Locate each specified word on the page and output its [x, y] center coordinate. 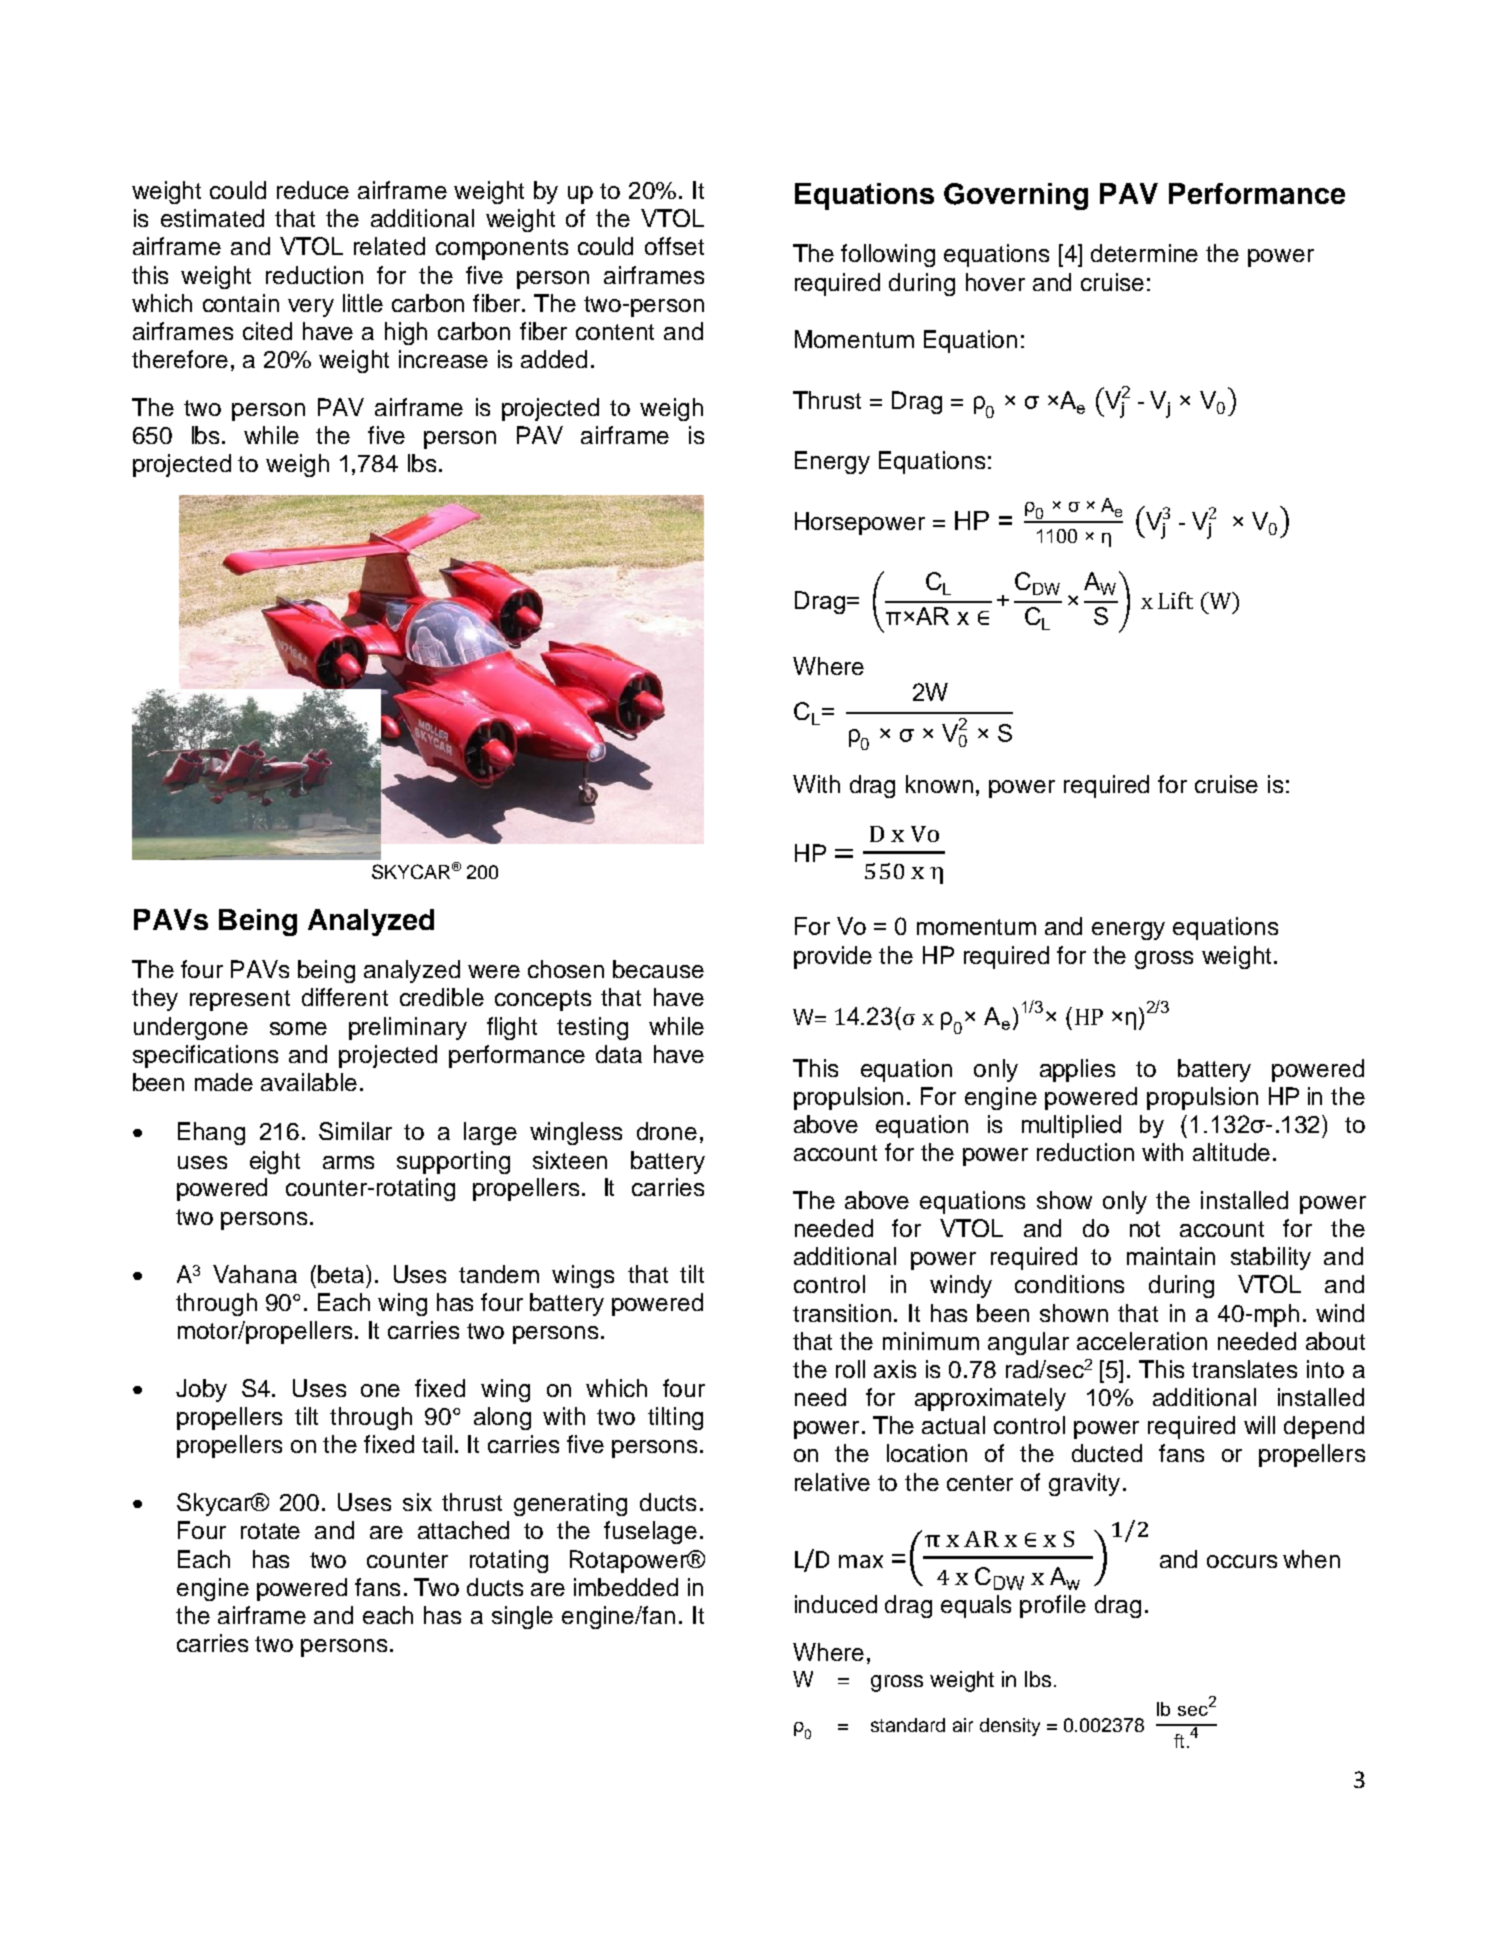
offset [674, 246]
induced [836, 1604]
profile [1053, 1606]
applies [1077, 1070]
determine [1144, 253]
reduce [313, 190]
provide [833, 957]
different [345, 997]
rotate [270, 1531]
